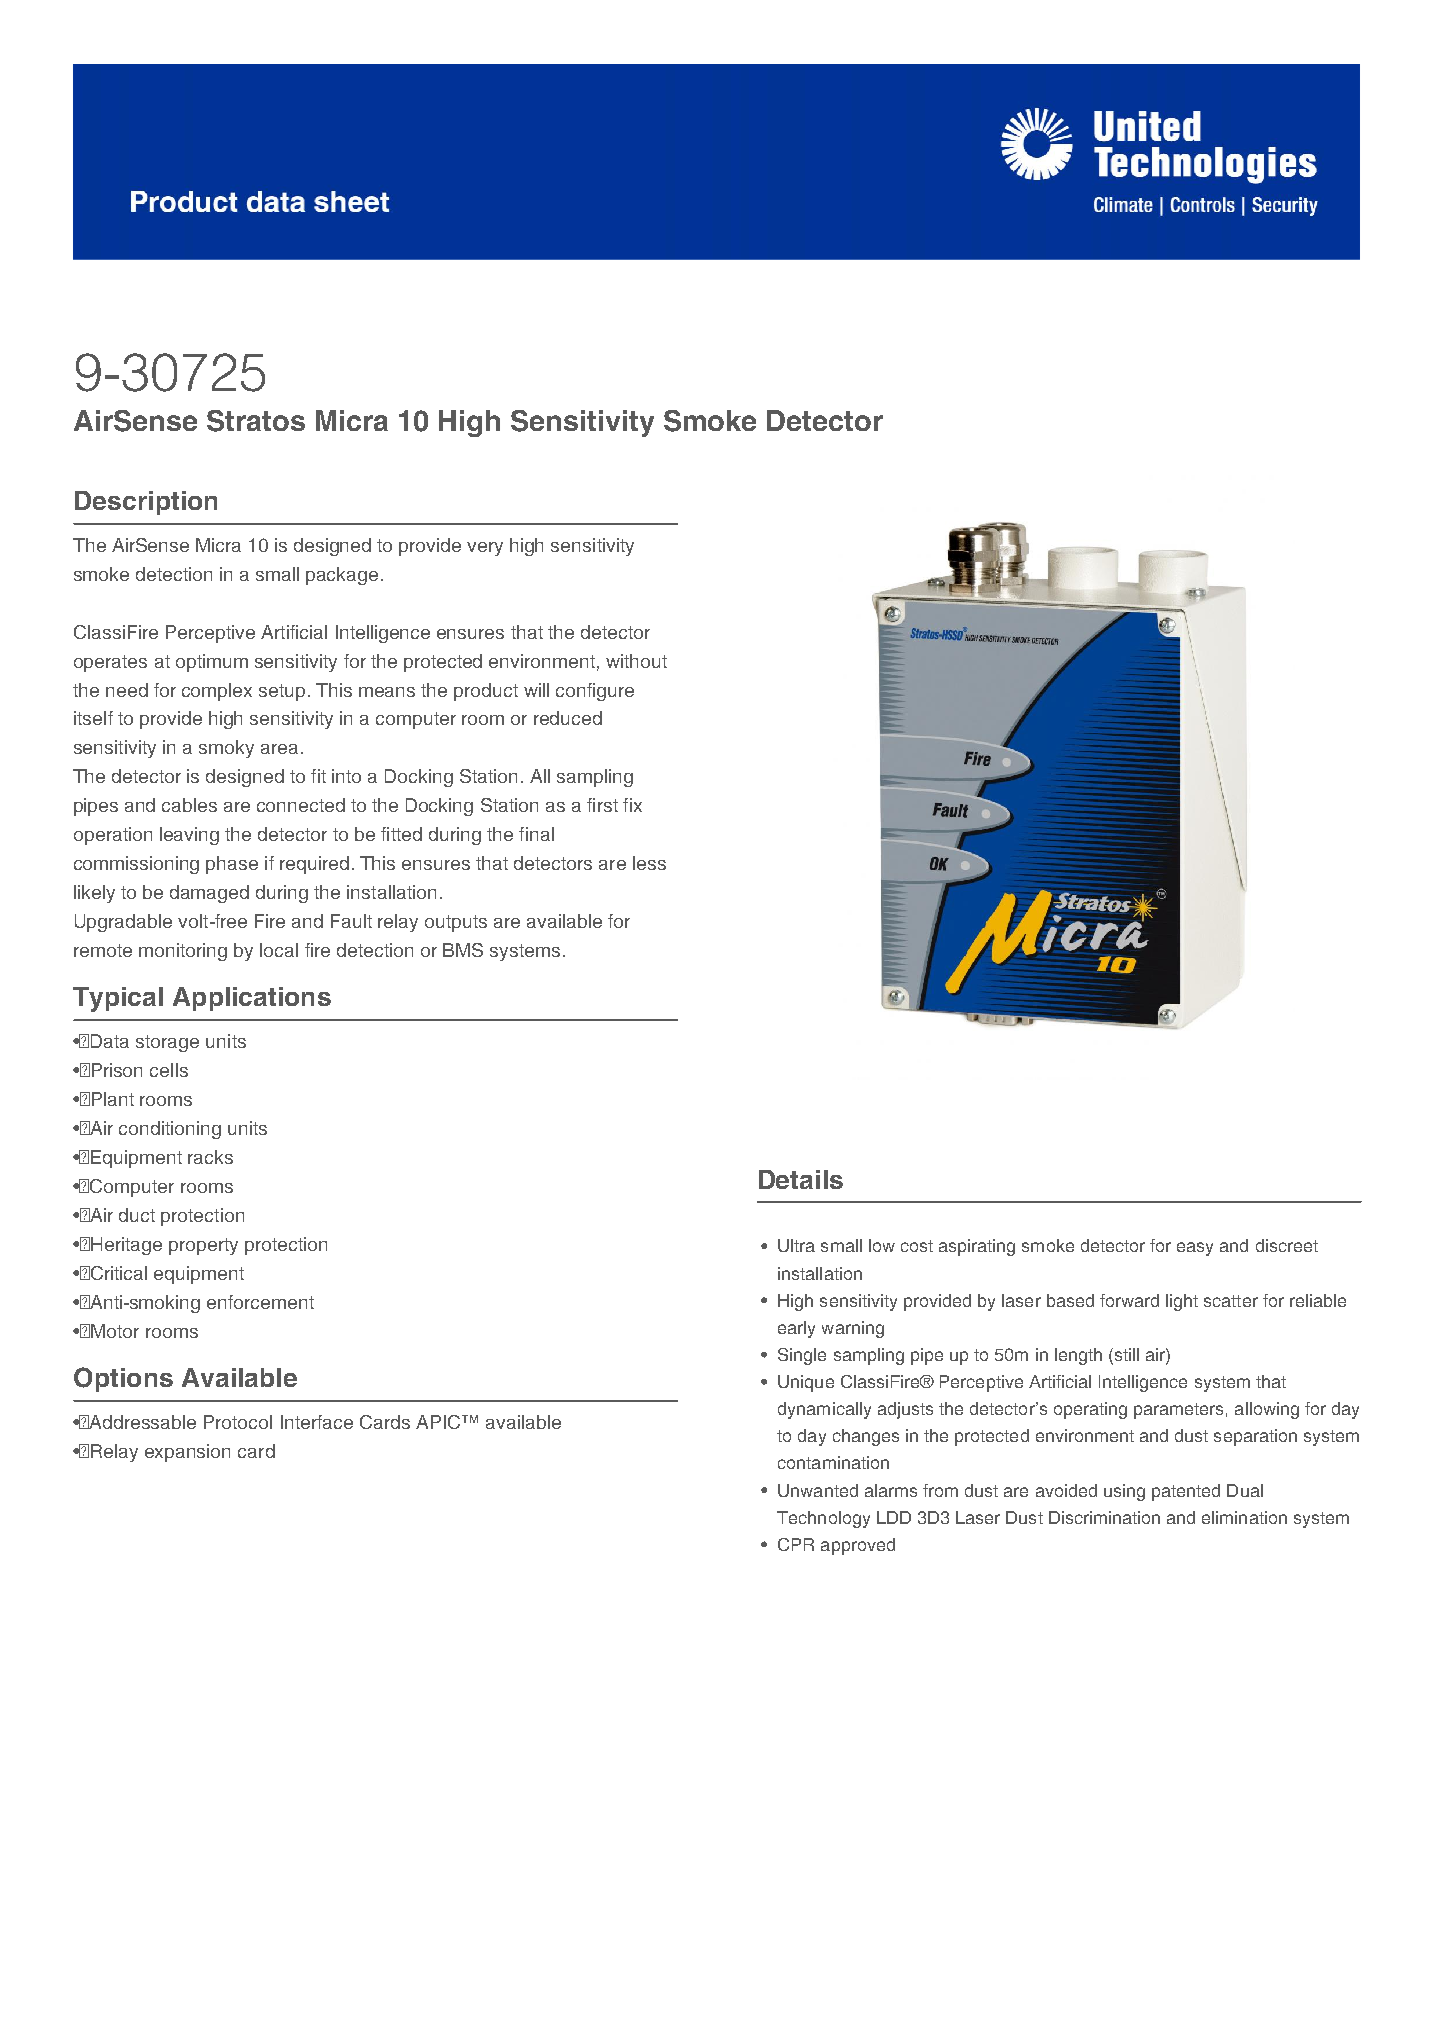 The height and width of the screenshot is (2030, 1435). I want to click on CPR, so click(796, 1544).
